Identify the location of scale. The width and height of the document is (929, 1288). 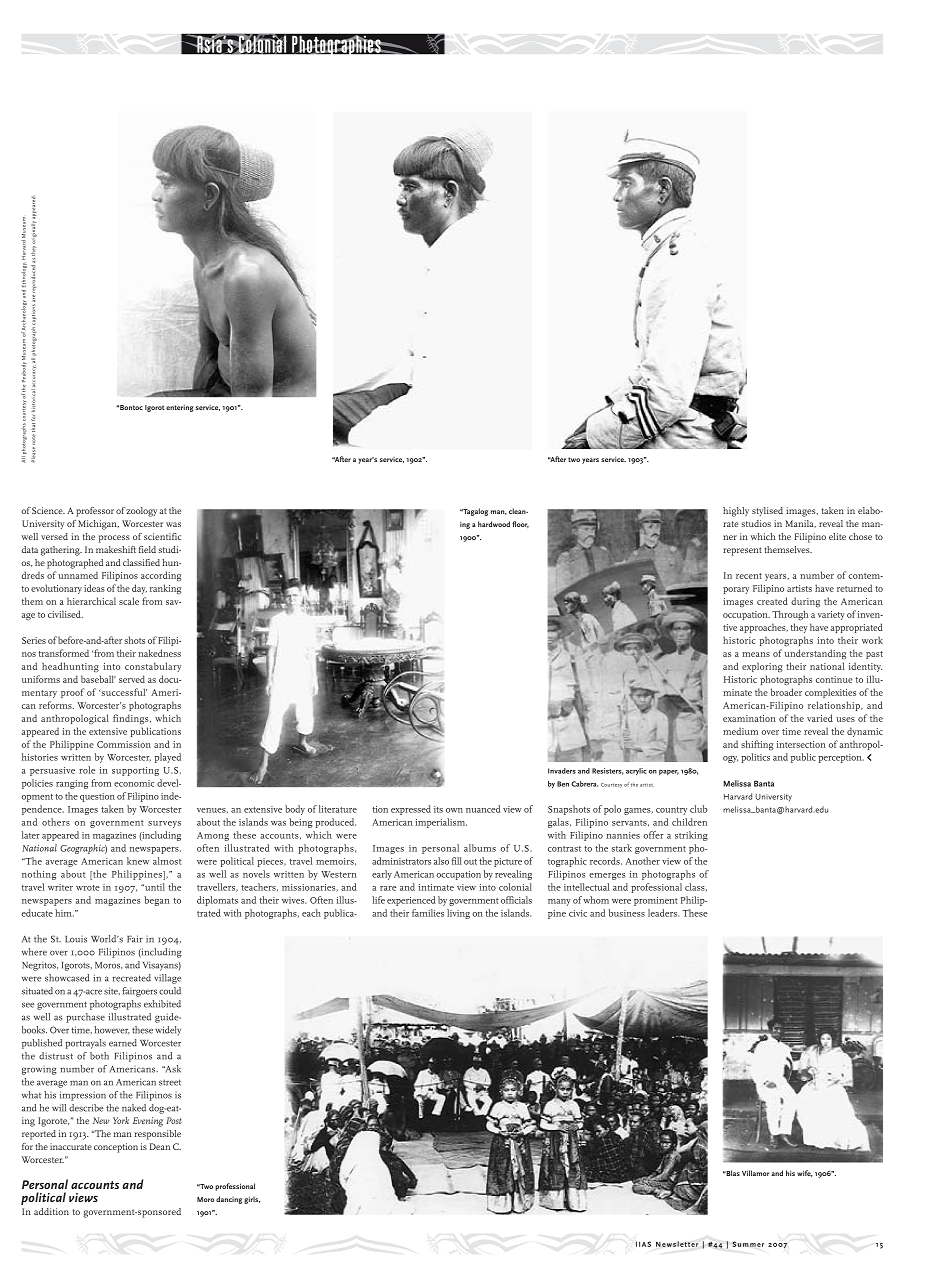
(129, 601).
